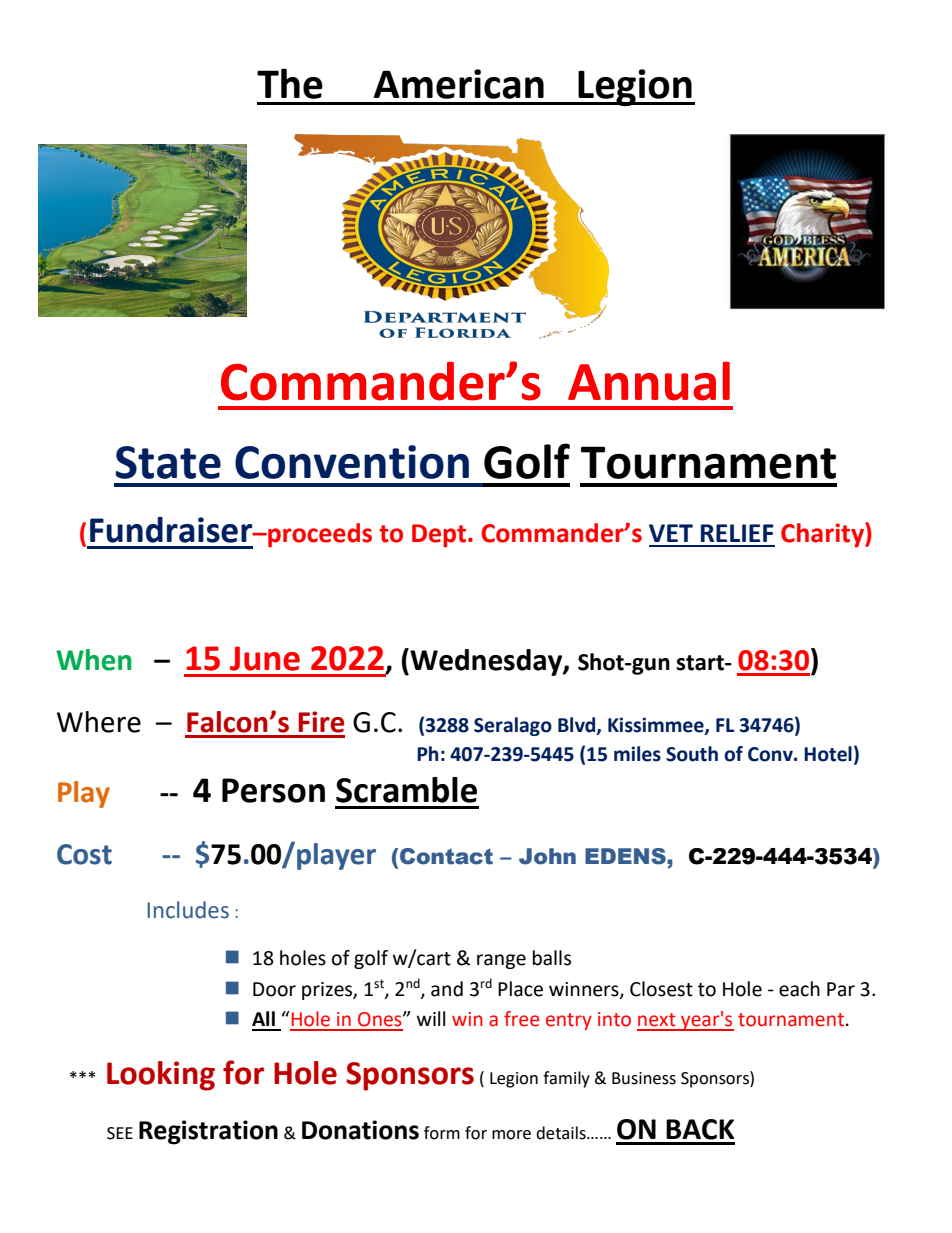 The height and width of the screenshot is (1233, 952). What do you see at coordinates (161, 1076) in the screenshot?
I see `Looking` at bounding box center [161, 1076].
